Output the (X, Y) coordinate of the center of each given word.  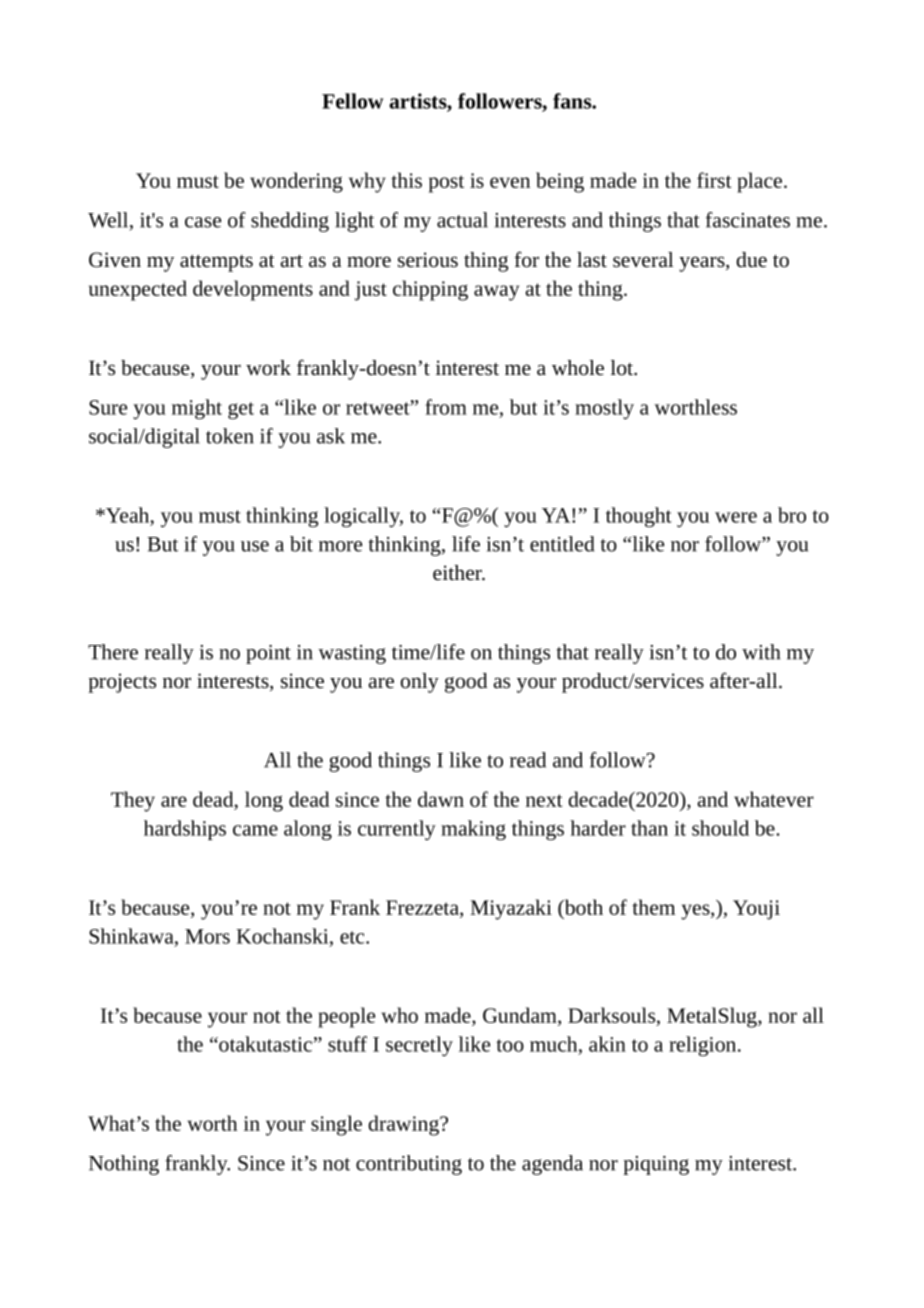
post (446, 184)
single (336, 1125)
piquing (656, 1165)
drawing (404, 1125)
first (714, 180)
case (203, 222)
